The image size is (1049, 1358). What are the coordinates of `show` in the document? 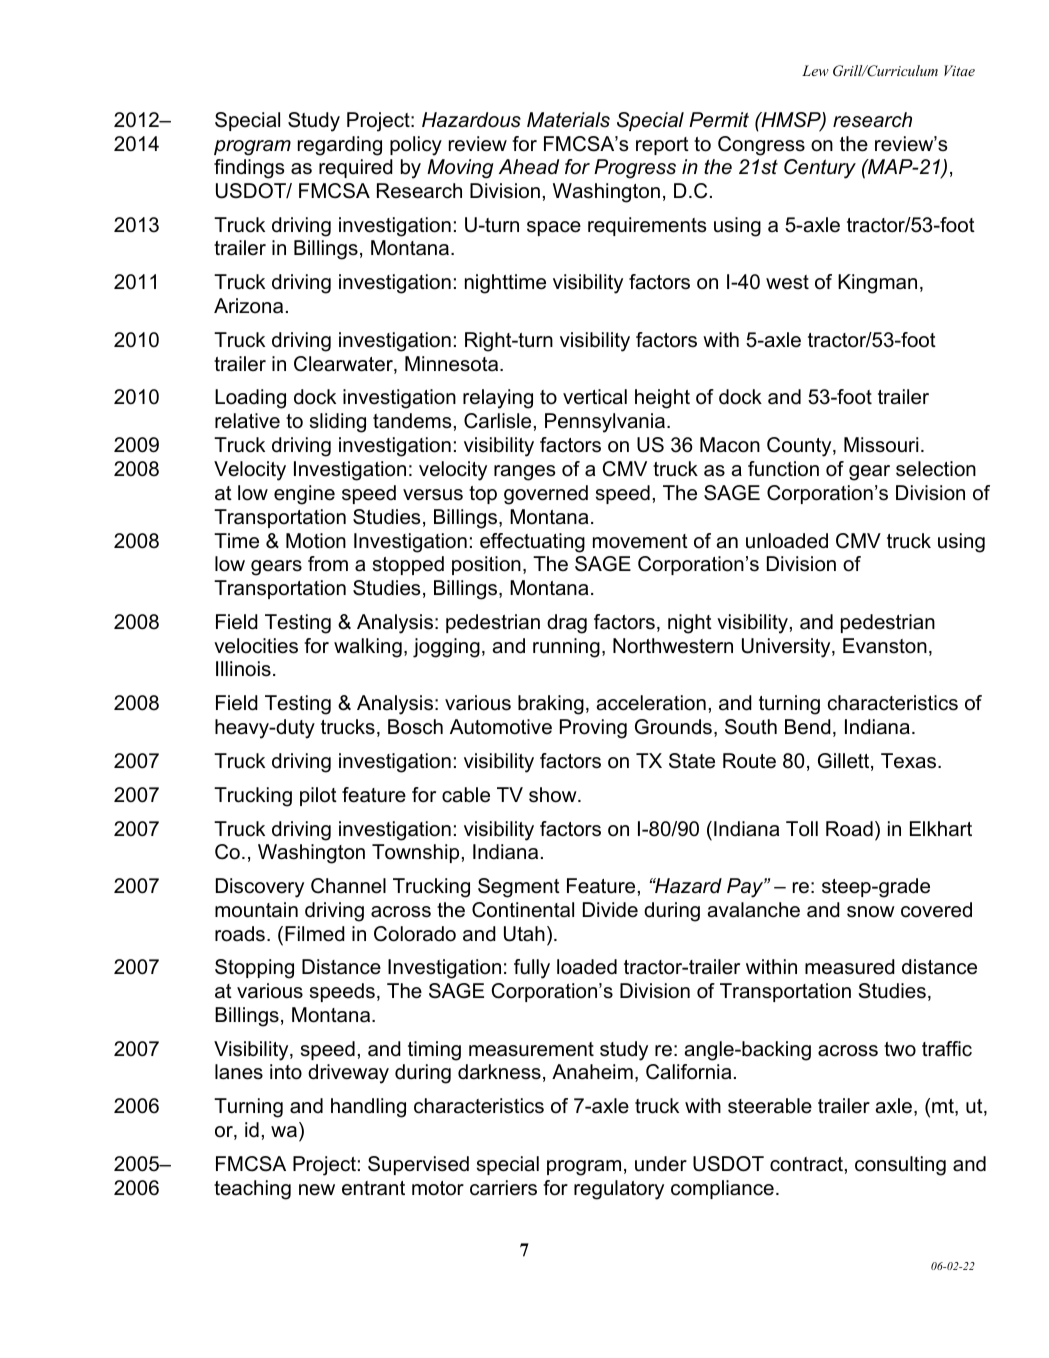 It's located at (554, 795).
